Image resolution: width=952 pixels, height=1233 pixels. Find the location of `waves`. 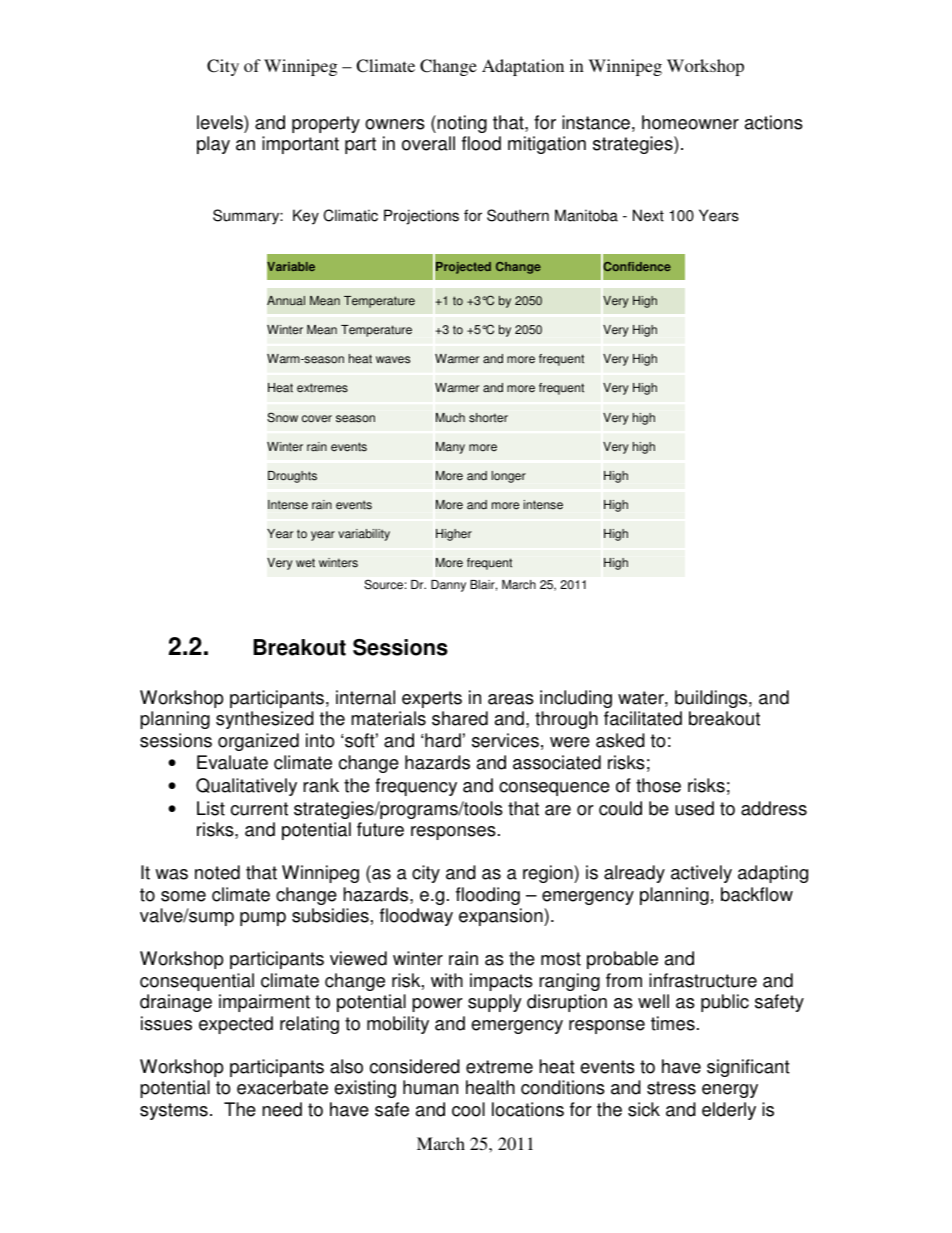

waves is located at coordinates (393, 360).
